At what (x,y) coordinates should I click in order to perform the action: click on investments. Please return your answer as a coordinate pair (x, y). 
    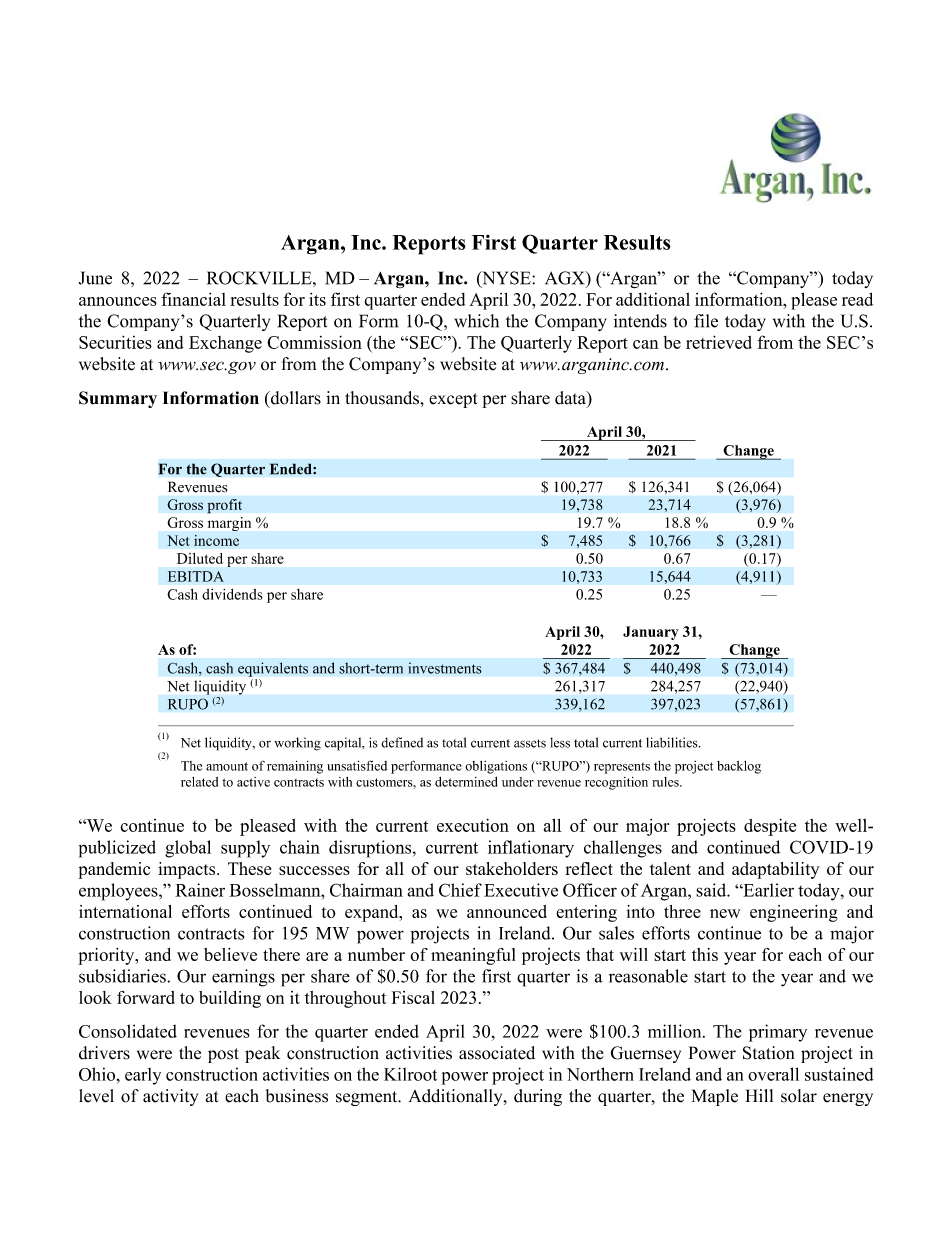
    Looking at the image, I should click on (445, 668).
